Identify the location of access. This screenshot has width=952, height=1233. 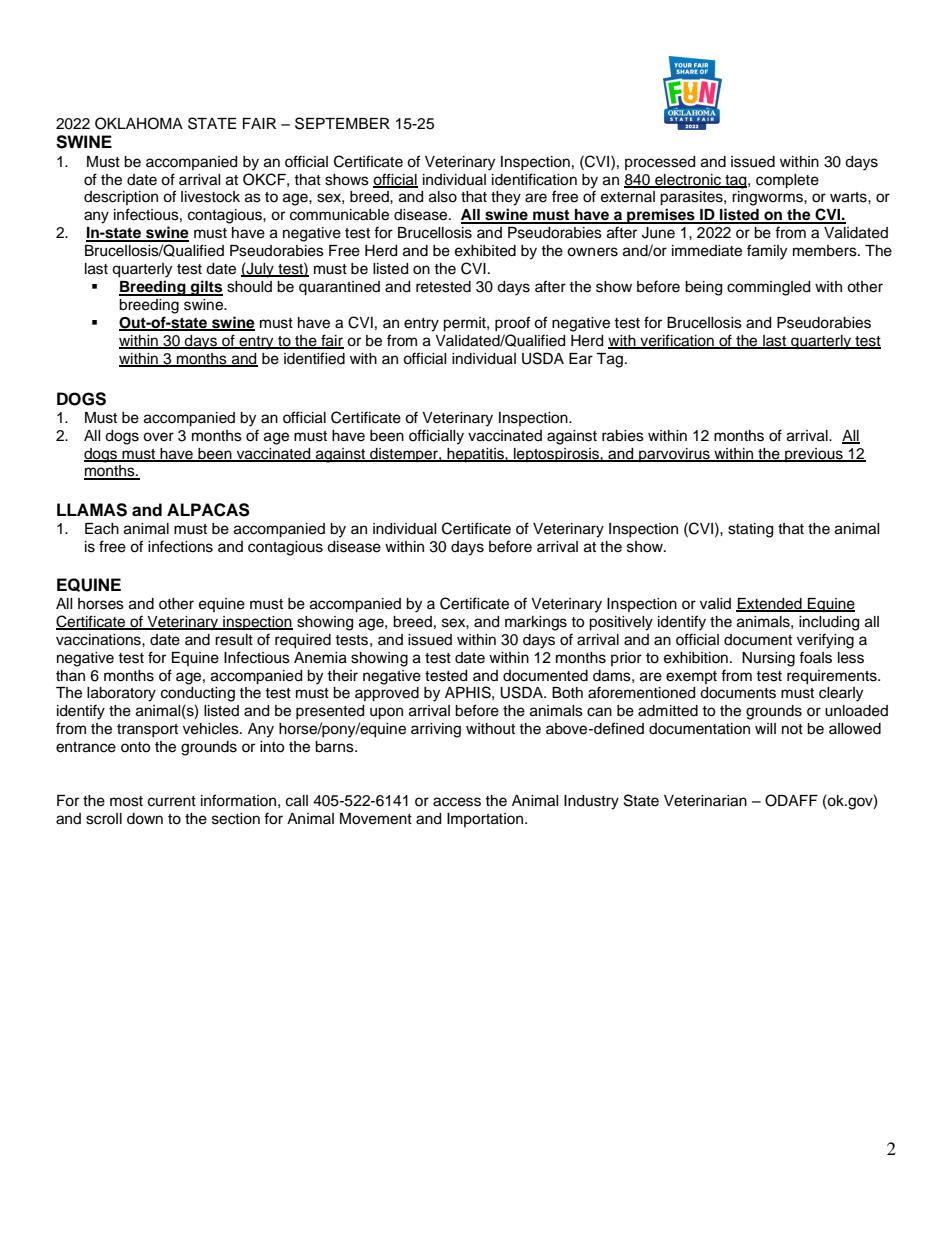
(457, 802).
